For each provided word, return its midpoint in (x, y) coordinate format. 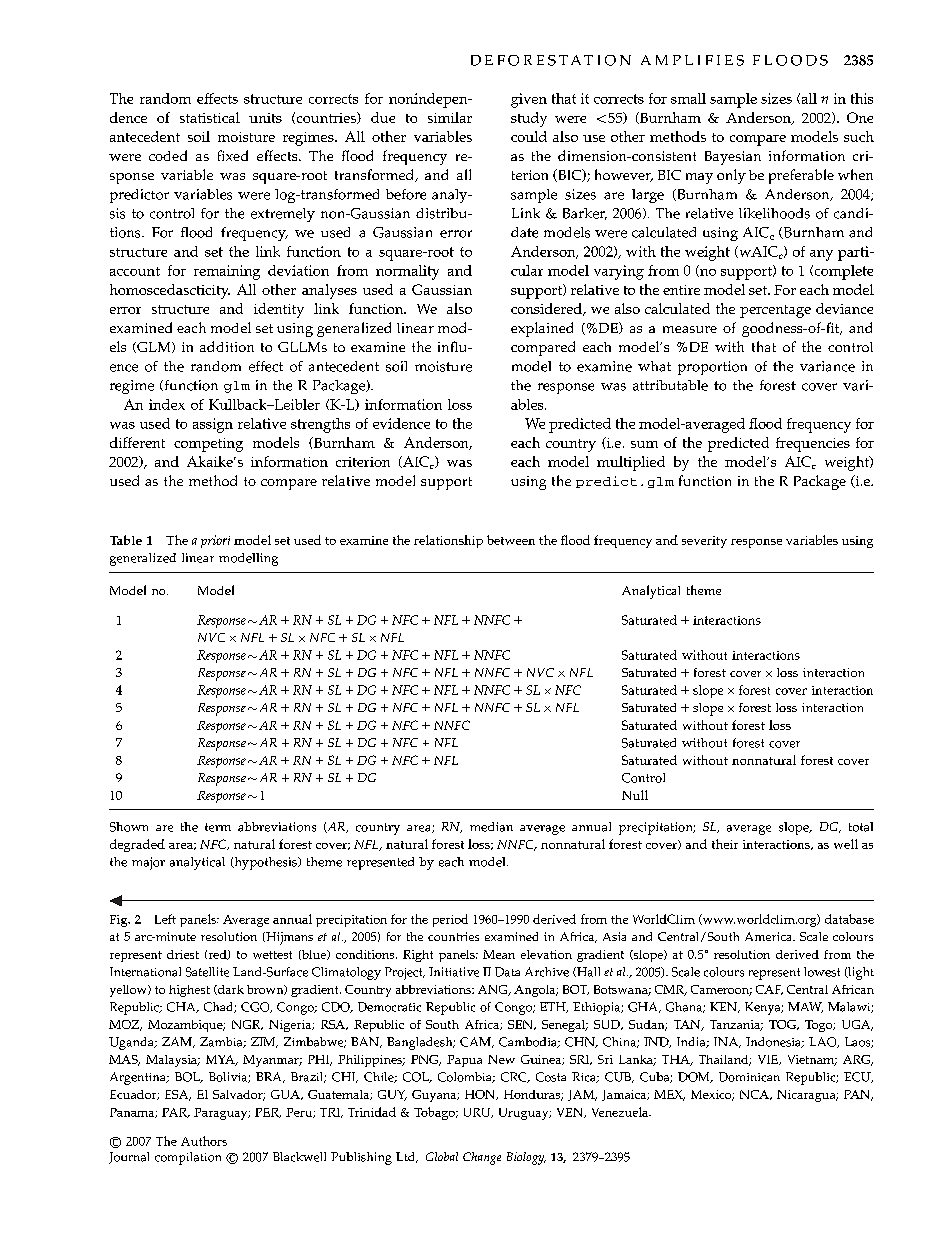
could (529, 136)
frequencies (813, 444)
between (511, 540)
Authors (204, 1141)
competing (208, 445)
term (218, 827)
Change (482, 1158)
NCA (755, 1095)
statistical (210, 117)
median (491, 827)
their (725, 844)
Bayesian (733, 158)
